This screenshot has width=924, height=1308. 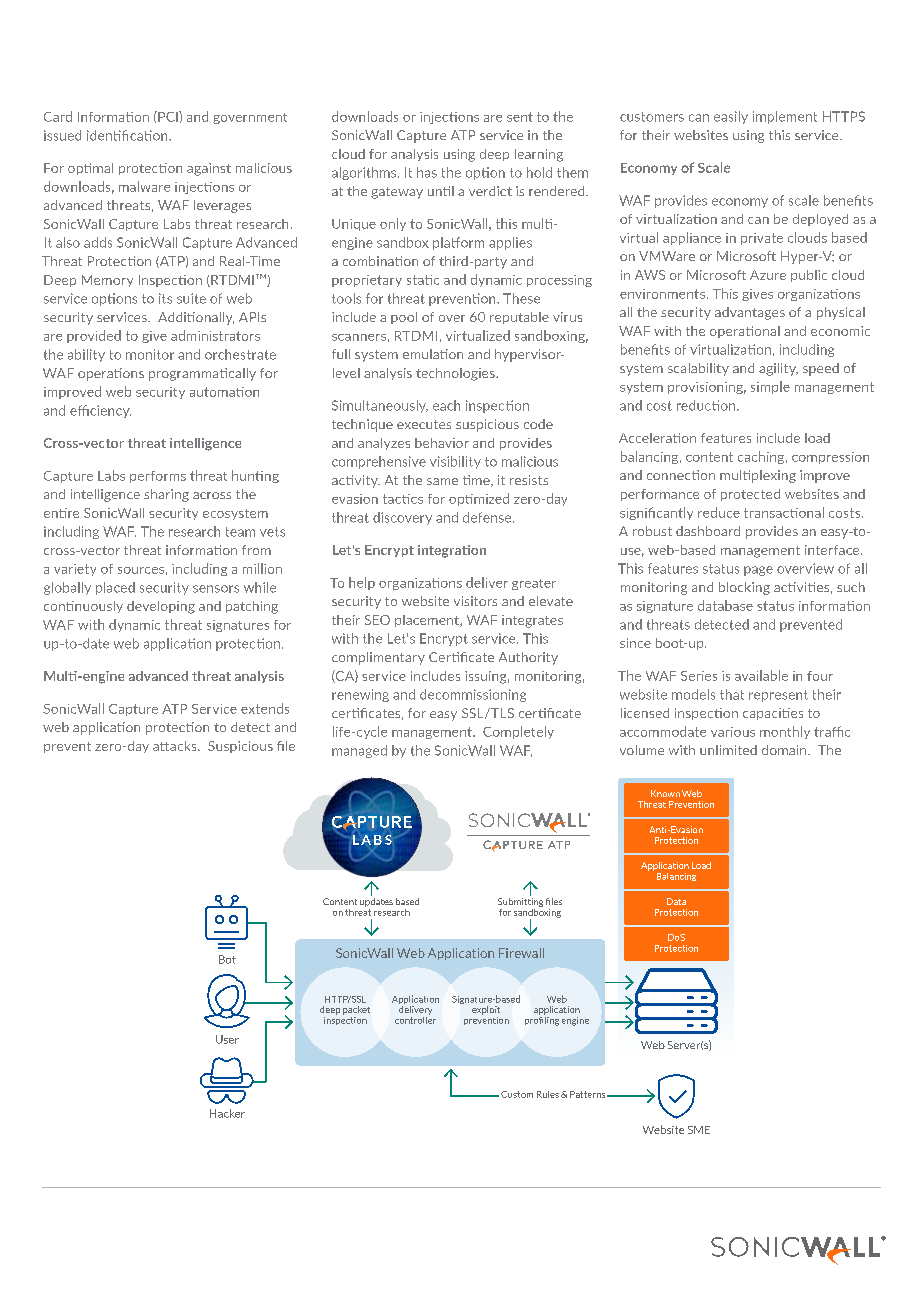 What do you see at coordinates (427, 172) in the screenshot?
I see `has` at bounding box center [427, 172].
